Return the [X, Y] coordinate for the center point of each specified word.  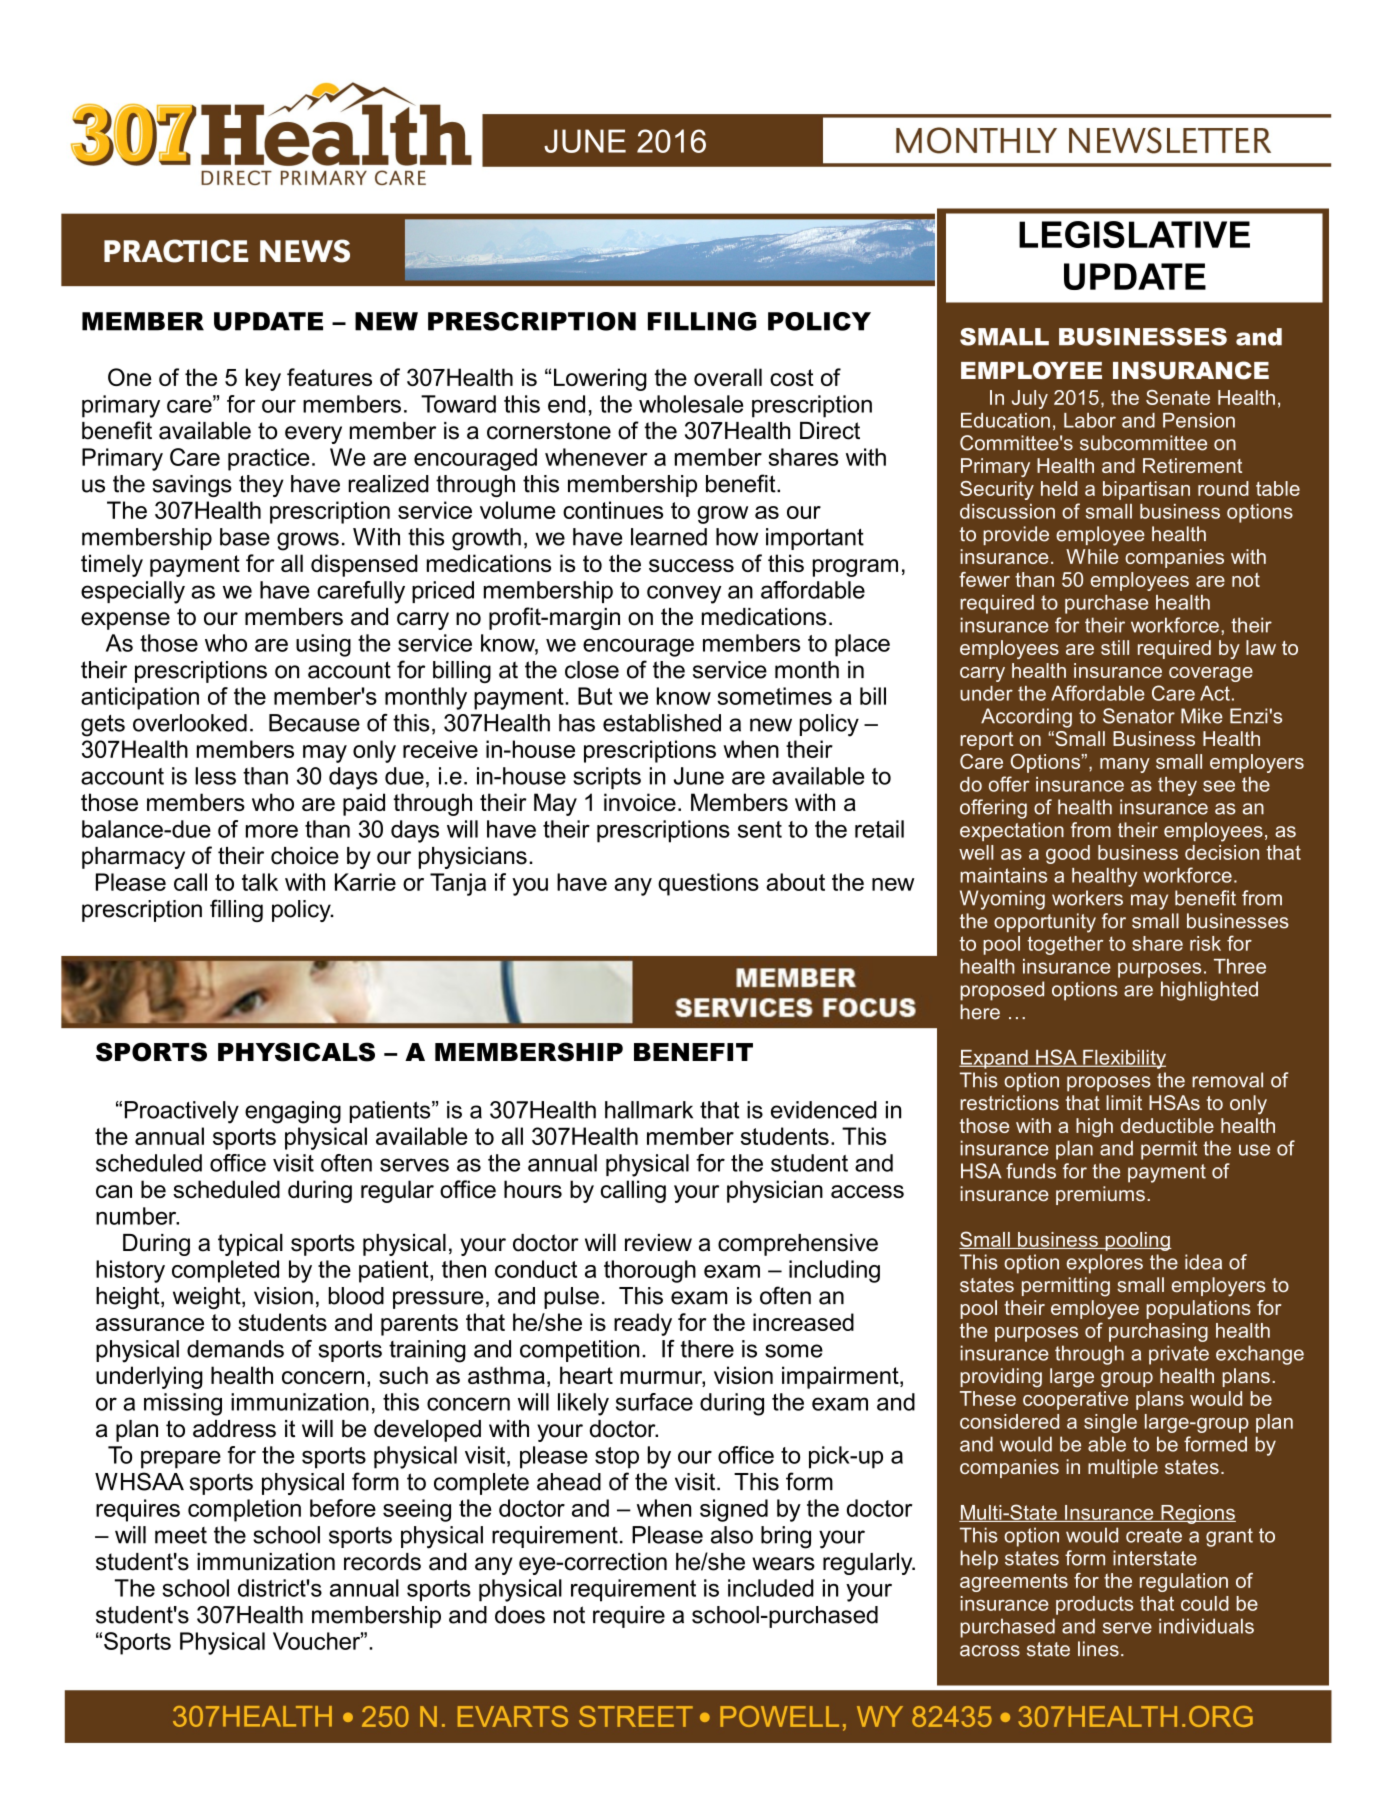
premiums [1100, 1195]
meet [181, 1535]
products [1094, 1605]
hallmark [649, 1110]
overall [728, 377]
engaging [293, 1112]
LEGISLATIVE [1134, 234]
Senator [1139, 716]
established [662, 723]
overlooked [190, 723]
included [771, 1588]
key [263, 379]
